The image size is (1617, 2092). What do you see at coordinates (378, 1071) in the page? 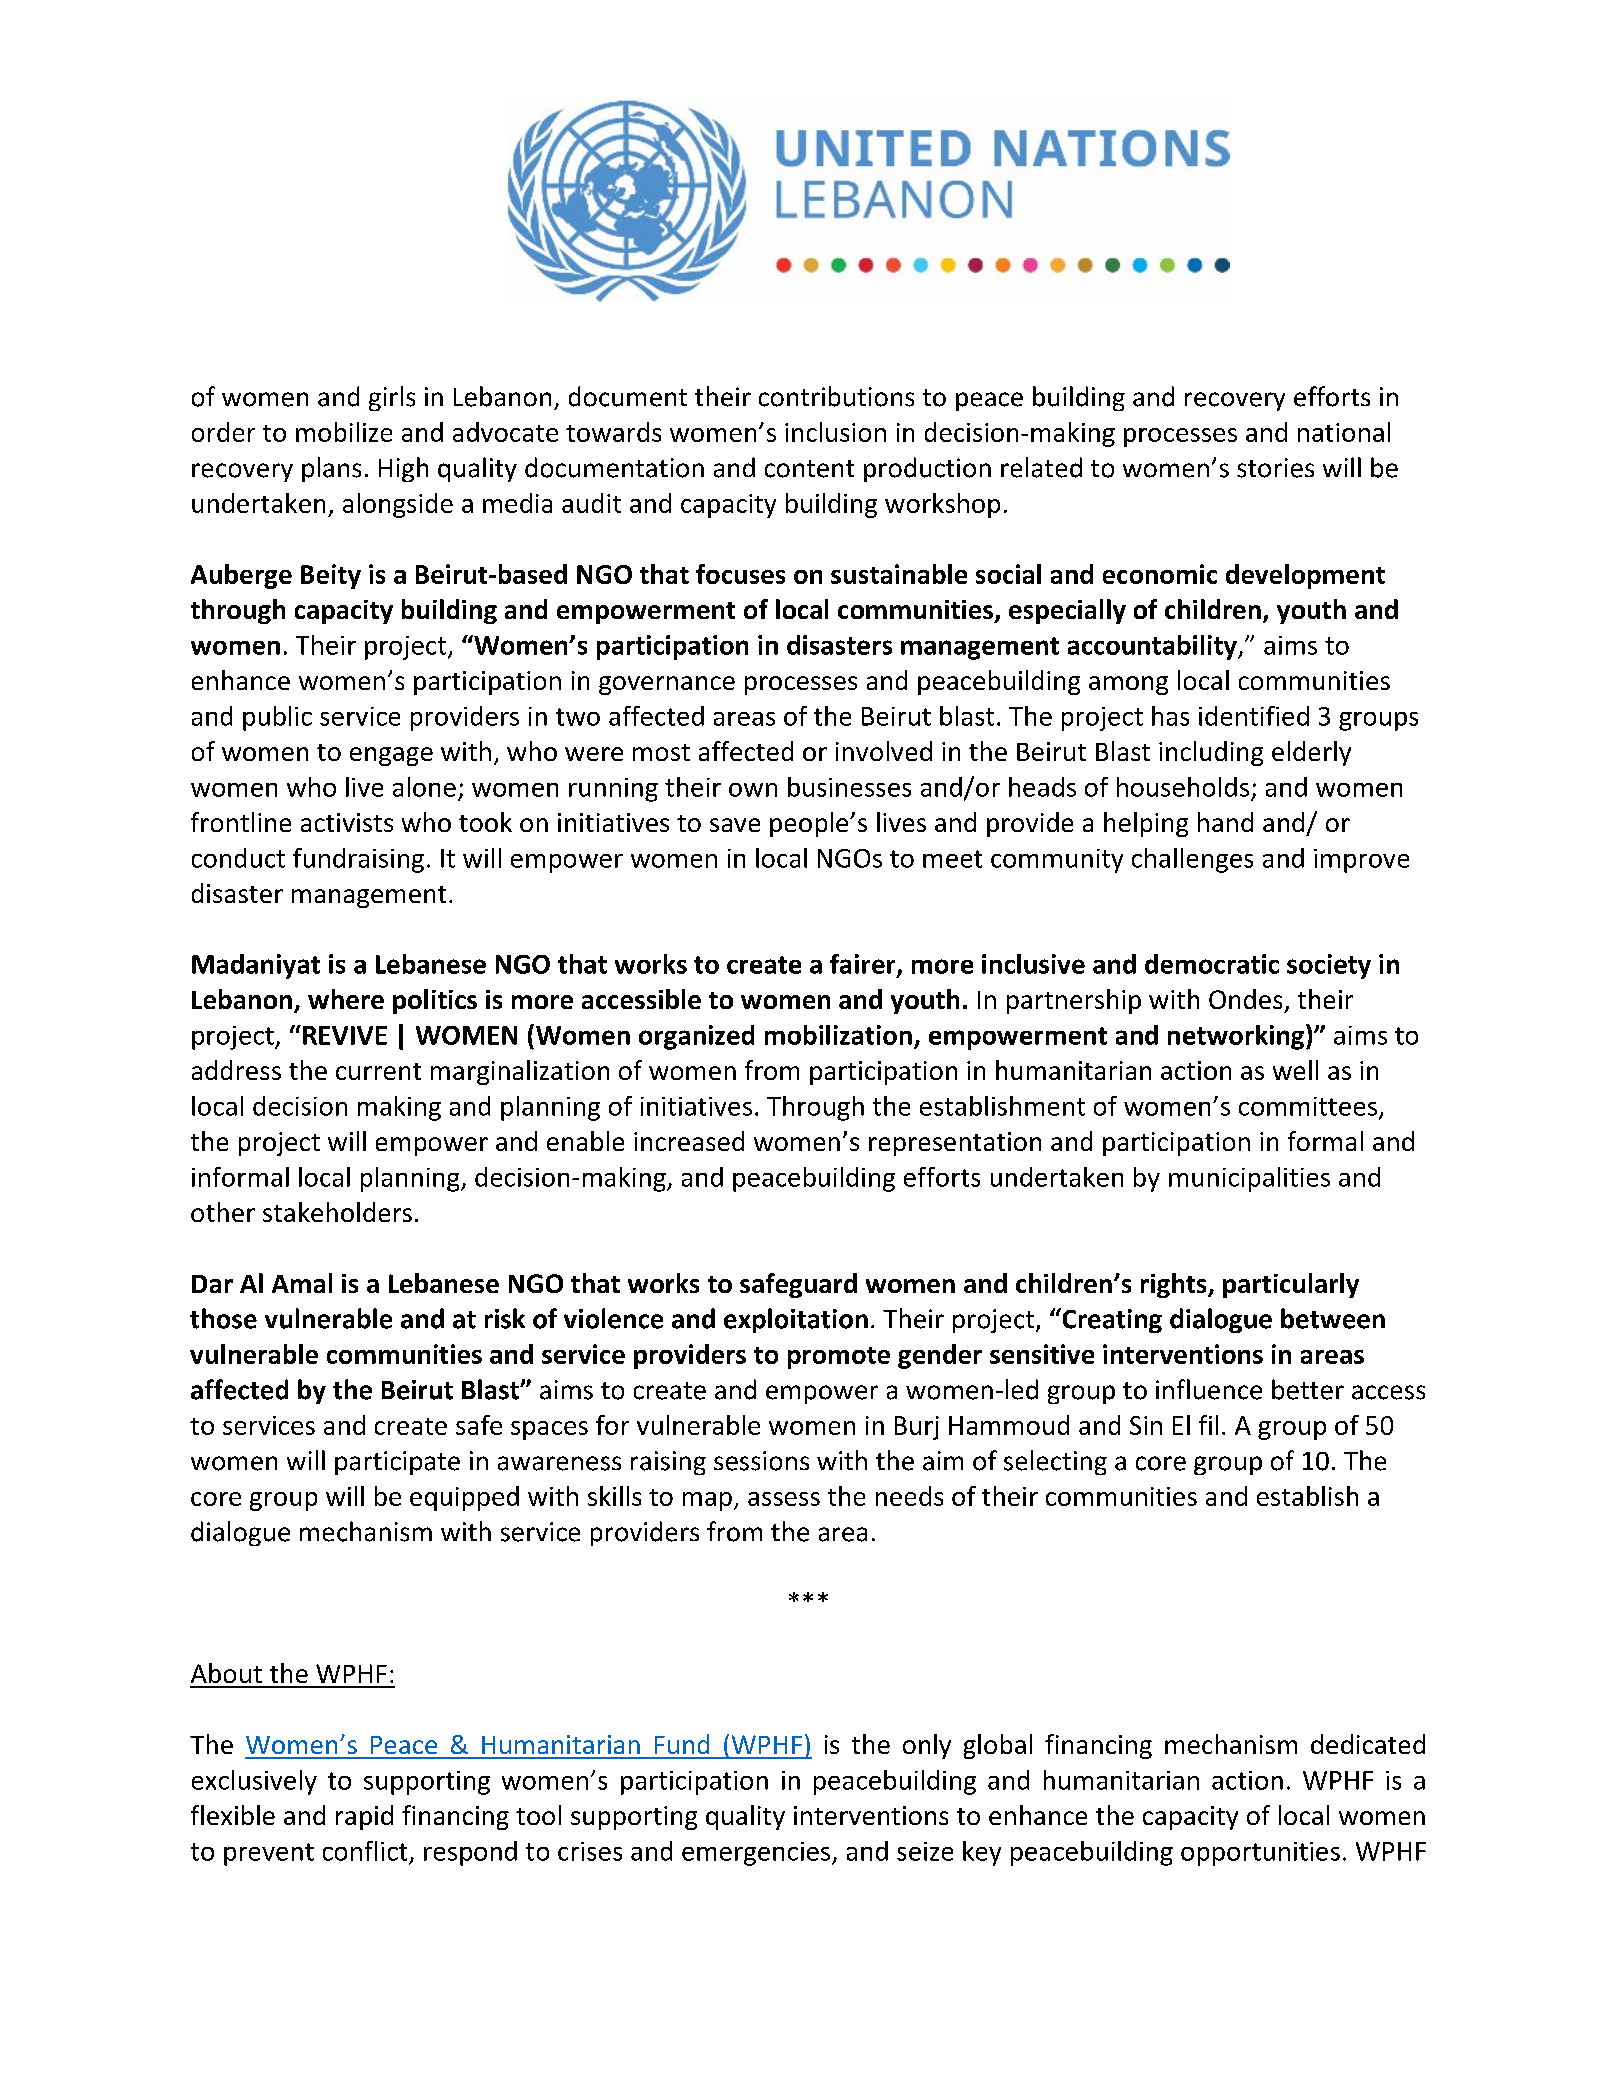
I see `current` at bounding box center [378, 1071].
